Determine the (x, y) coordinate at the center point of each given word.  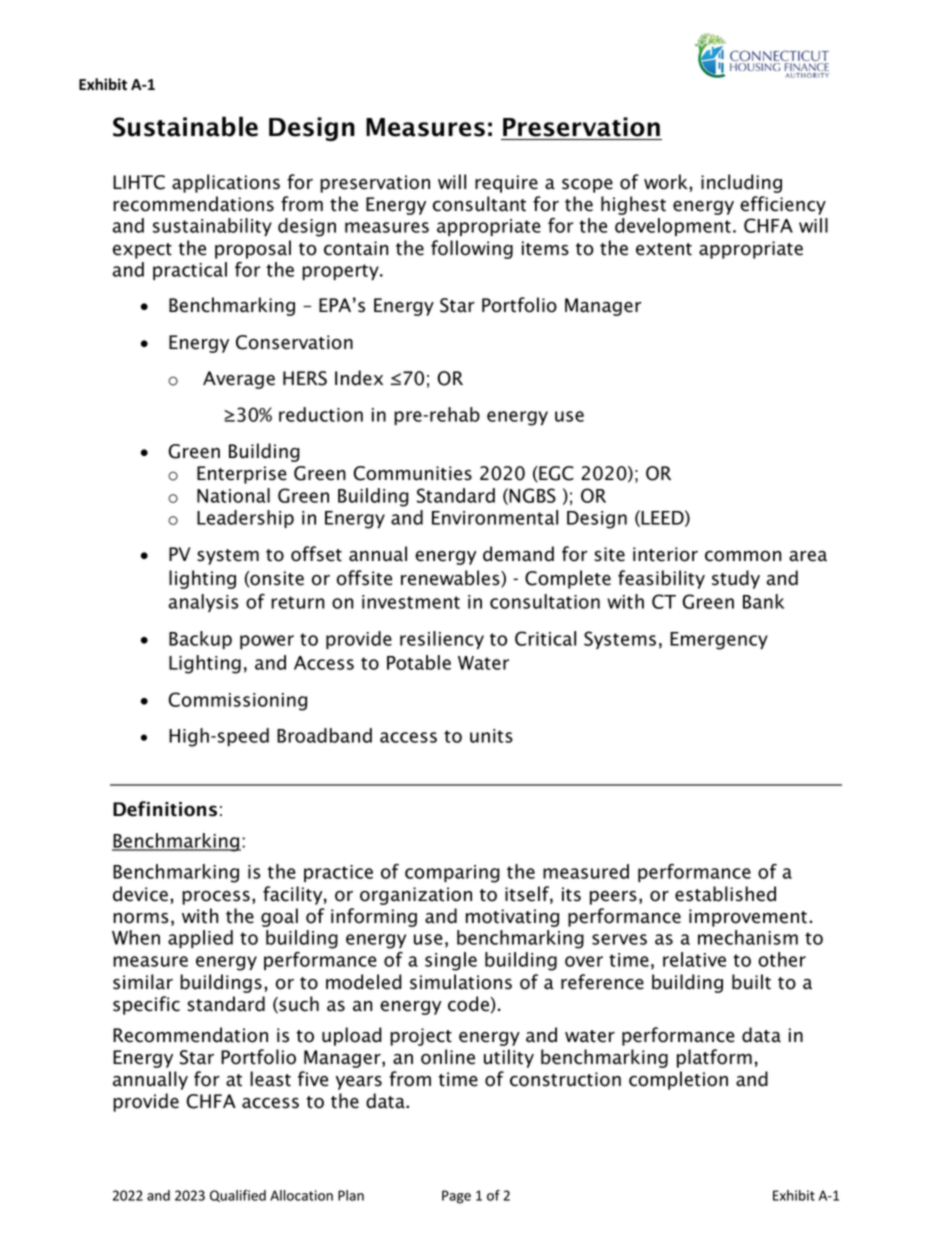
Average (239, 380)
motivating (512, 918)
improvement (748, 918)
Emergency (719, 641)
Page (456, 1197)
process (216, 898)
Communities (413, 473)
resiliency (442, 640)
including (741, 183)
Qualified (238, 1196)
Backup (200, 640)
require (506, 184)
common (743, 556)
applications (226, 183)
